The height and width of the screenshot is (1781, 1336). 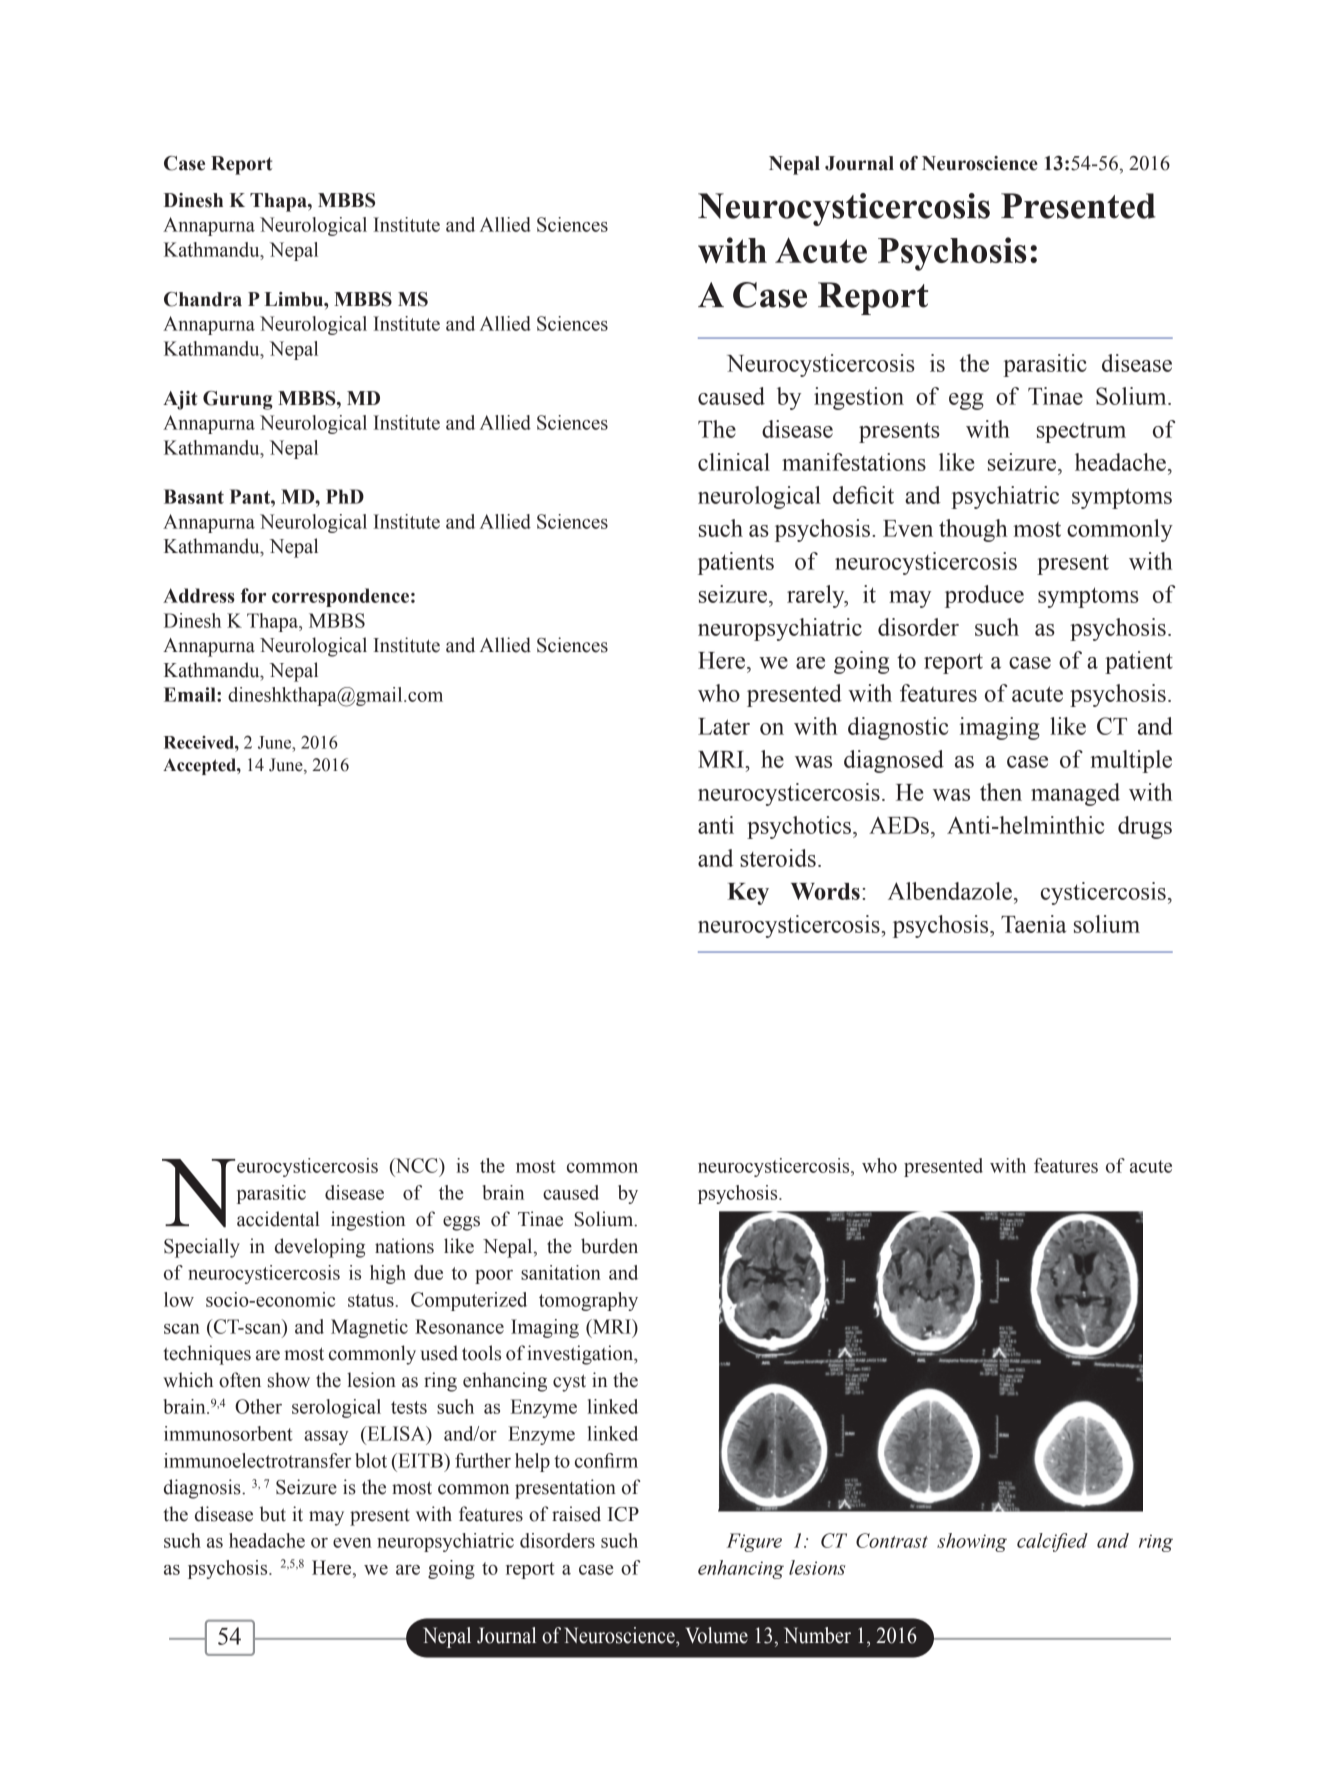 I want to click on burden, so click(x=609, y=1246).
